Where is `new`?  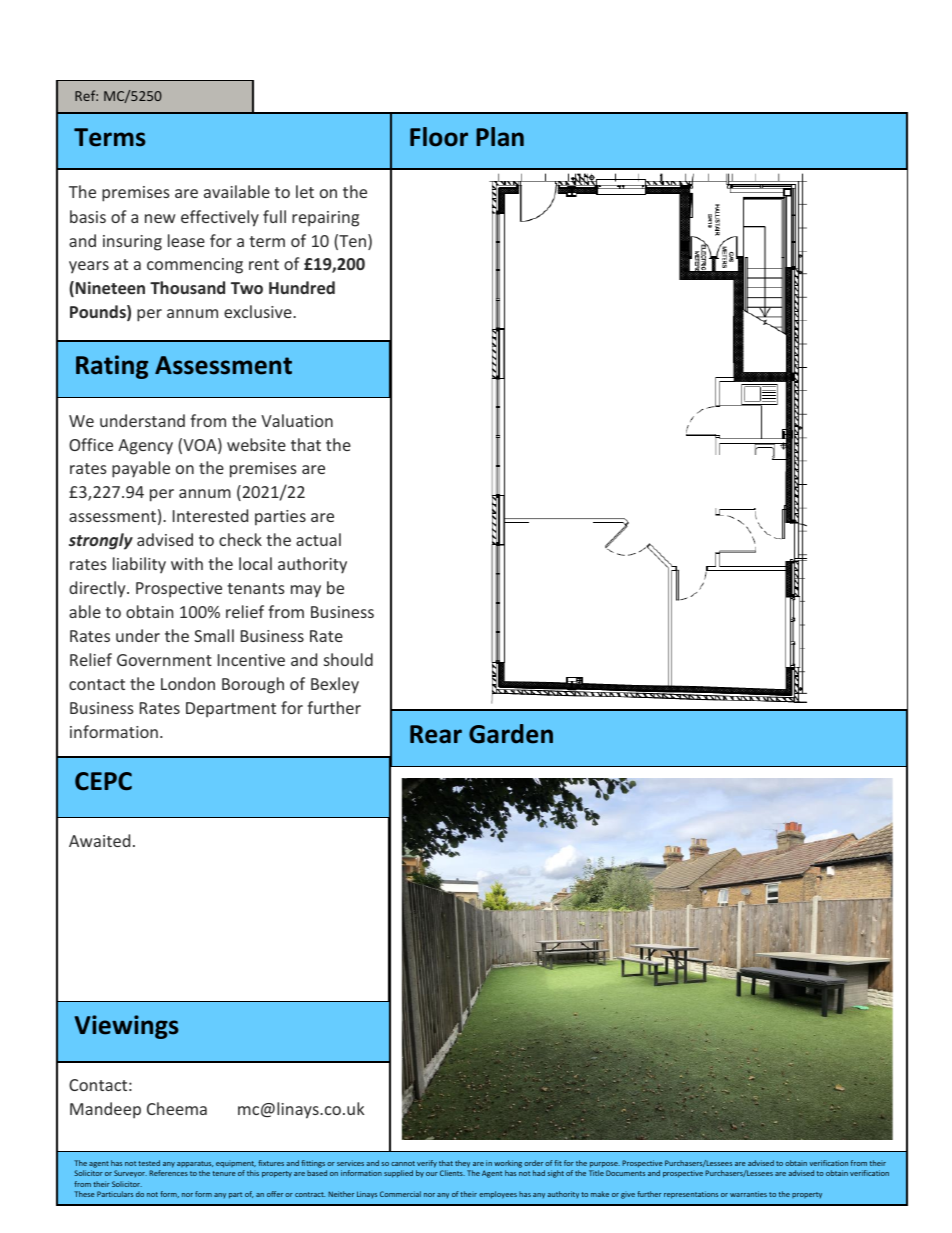 new is located at coordinates (160, 218).
